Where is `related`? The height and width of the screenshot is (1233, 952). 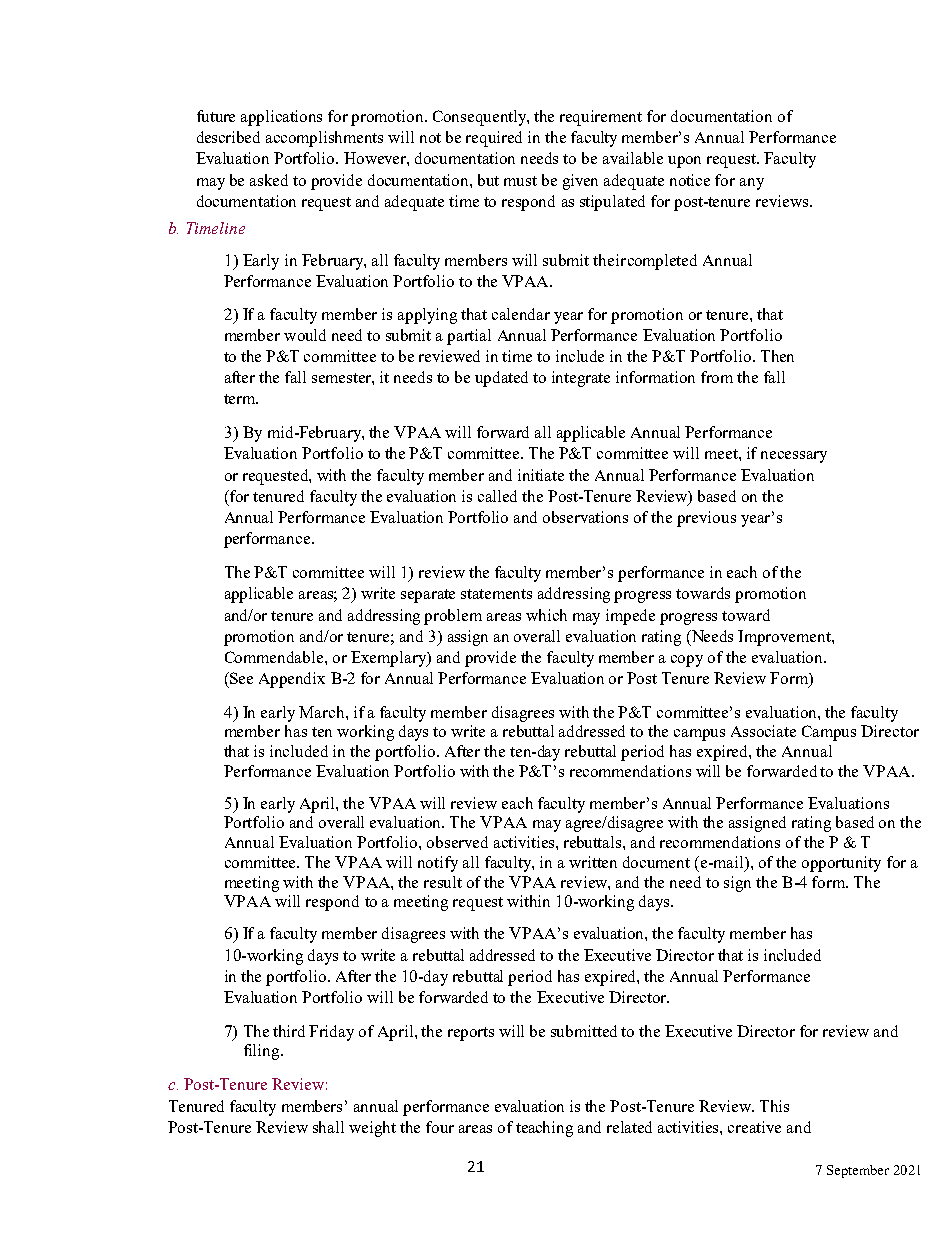
related is located at coordinates (629, 1127).
